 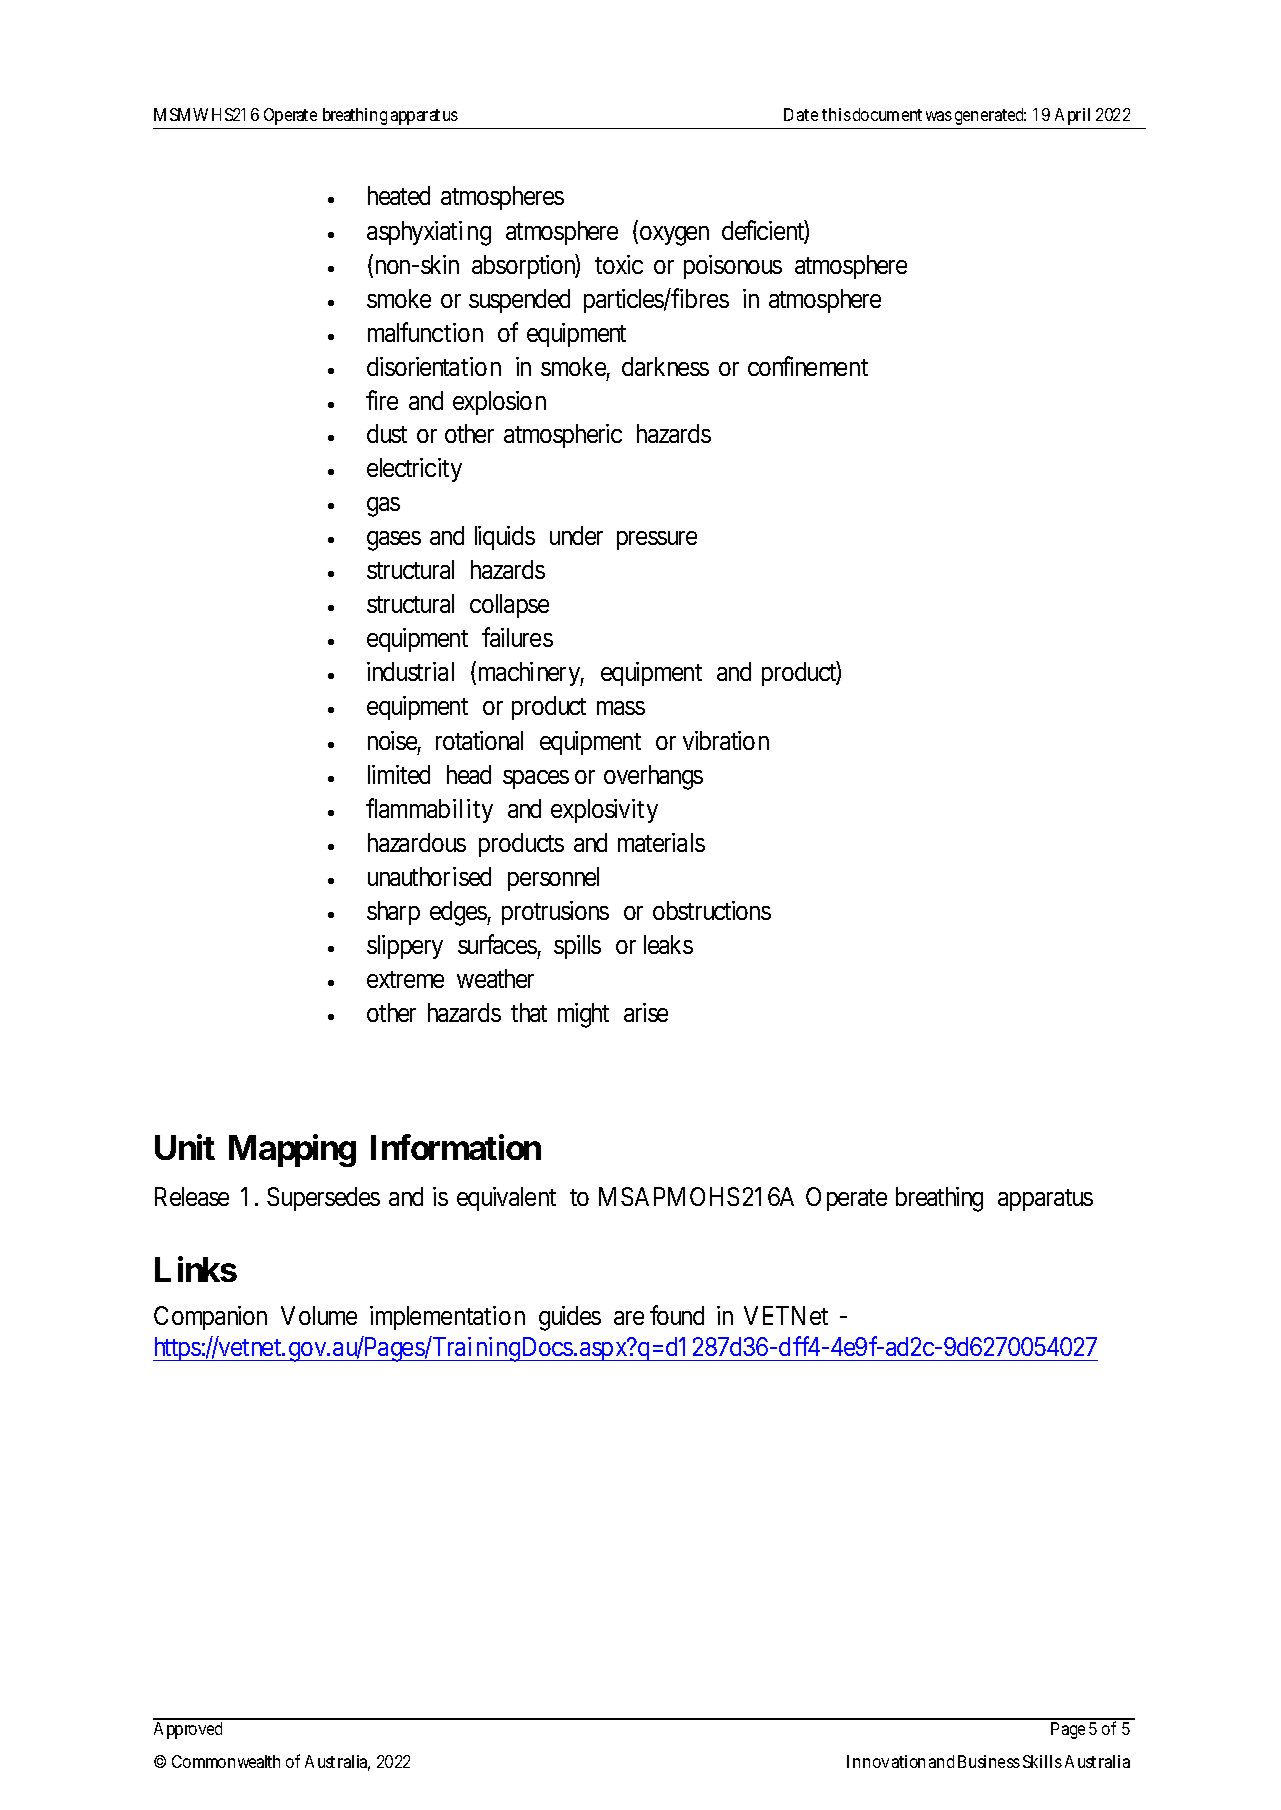 I want to click on leaks, so click(x=668, y=944).
